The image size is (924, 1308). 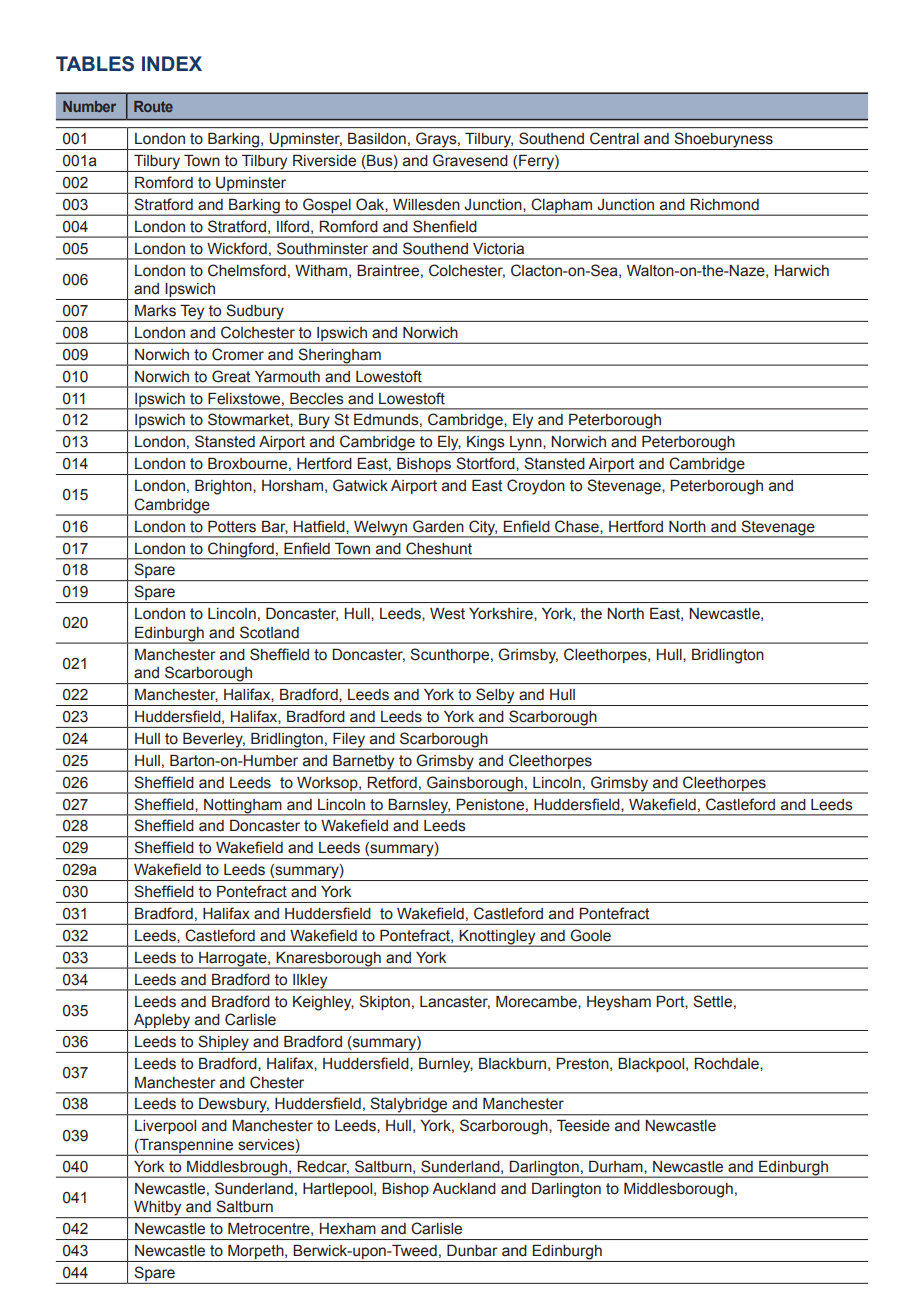 What do you see at coordinates (158, 1209) in the screenshot?
I see `Whitby` at bounding box center [158, 1209].
